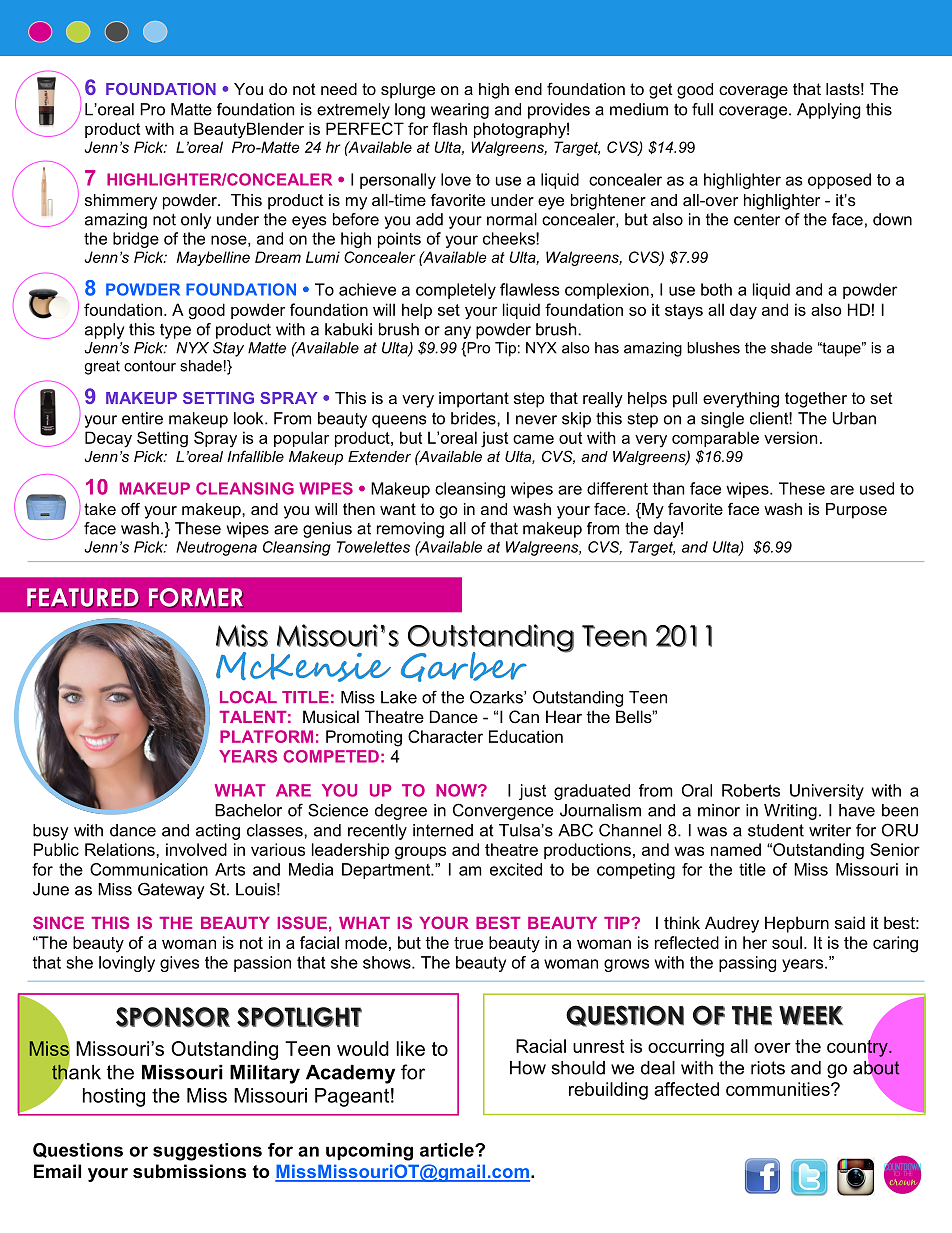 Image resolution: width=952 pixels, height=1233 pixels. I want to click on article, so click(448, 1150).
